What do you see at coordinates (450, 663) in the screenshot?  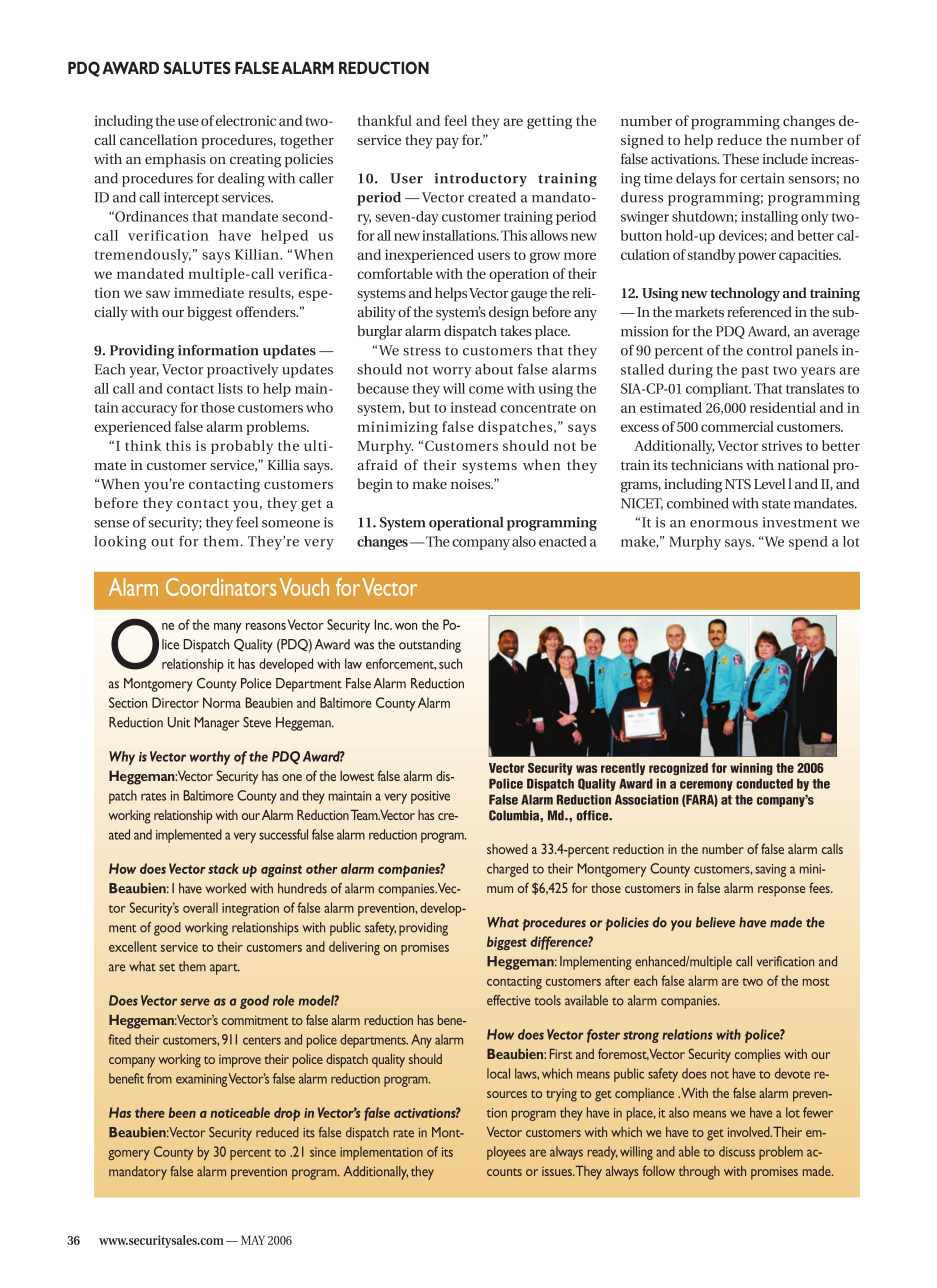 I see `such` at bounding box center [450, 663].
